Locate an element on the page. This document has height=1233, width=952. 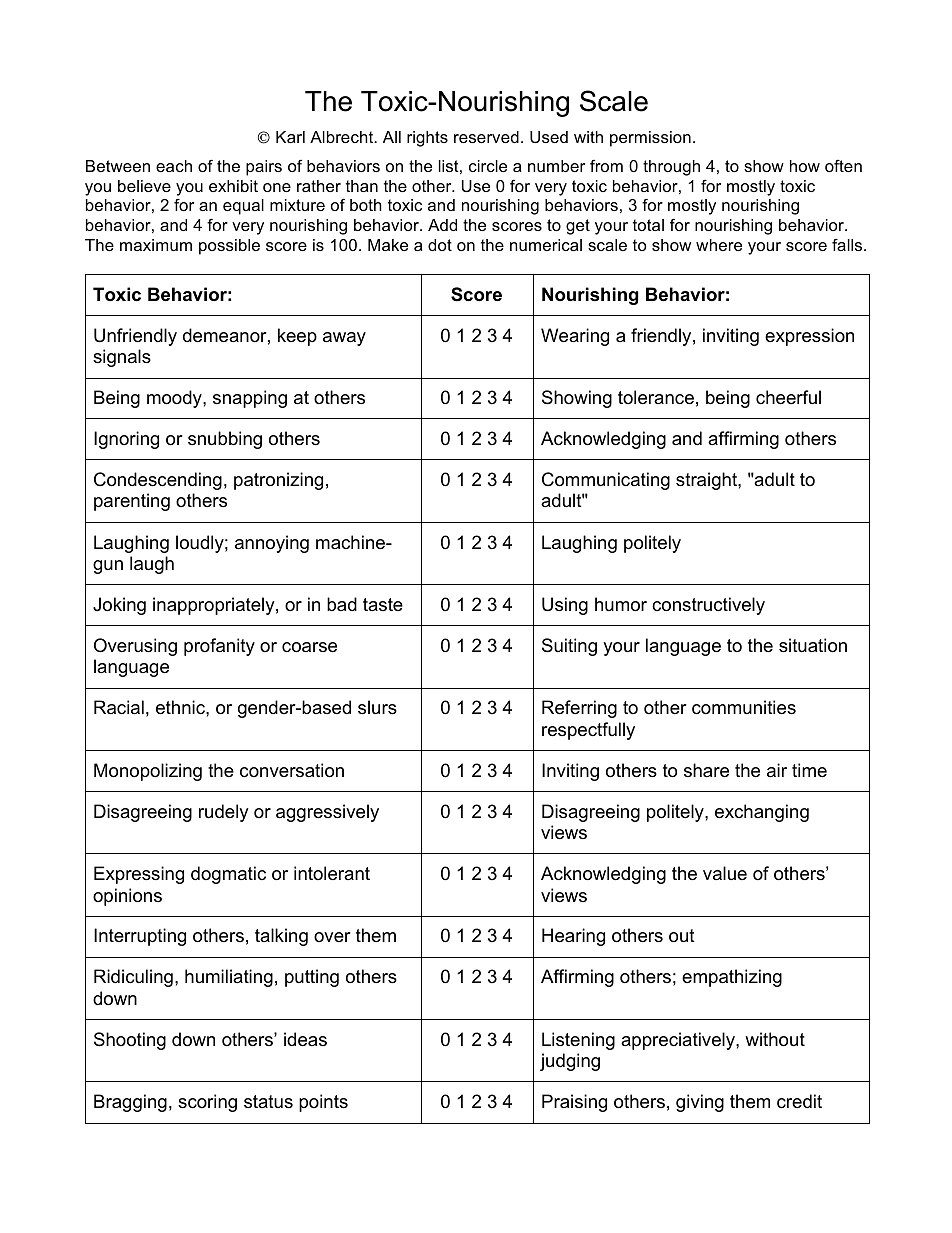
scoring is located at coordinates (207, 1103).
